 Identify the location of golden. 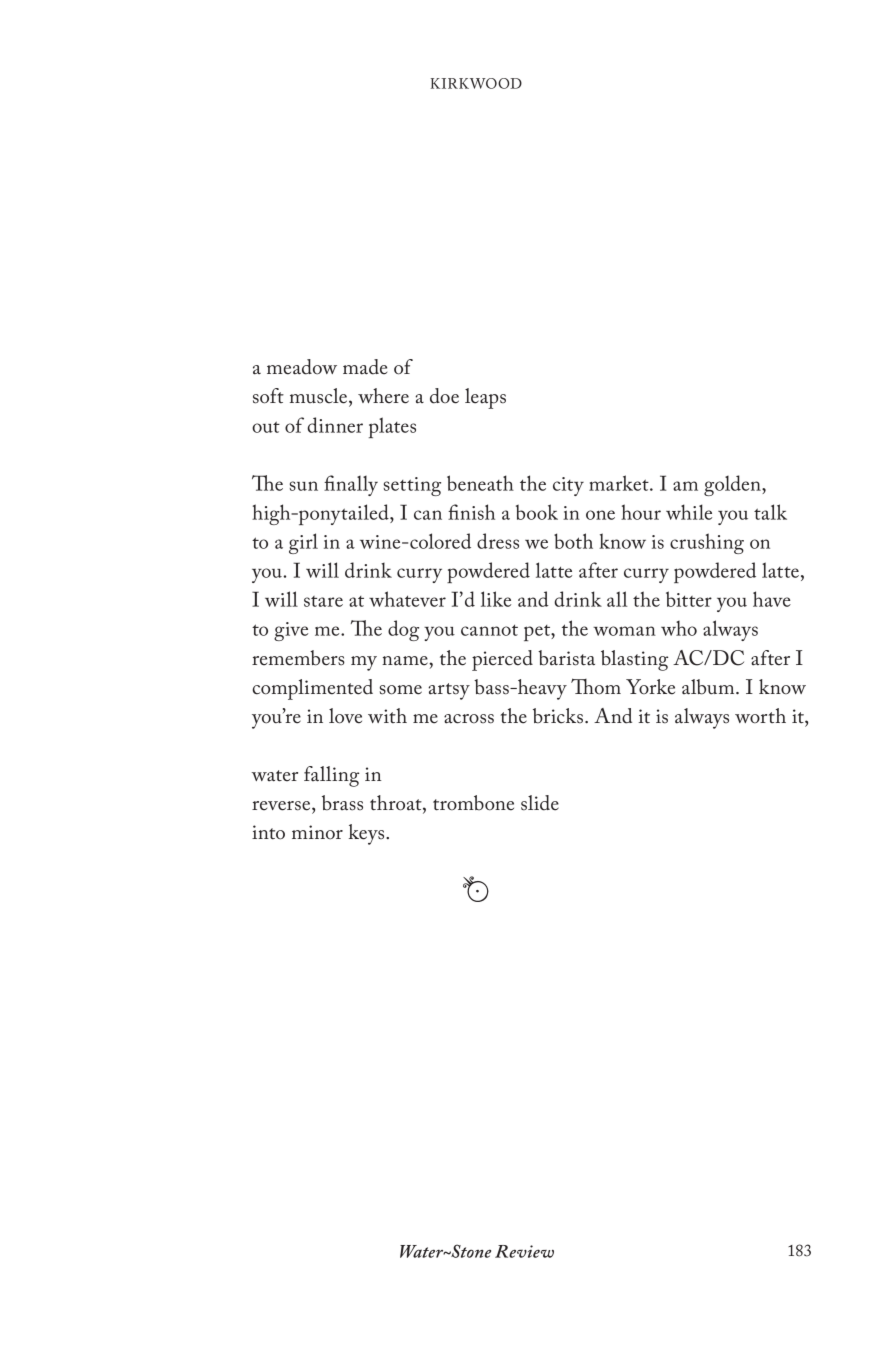
(733, 485).
